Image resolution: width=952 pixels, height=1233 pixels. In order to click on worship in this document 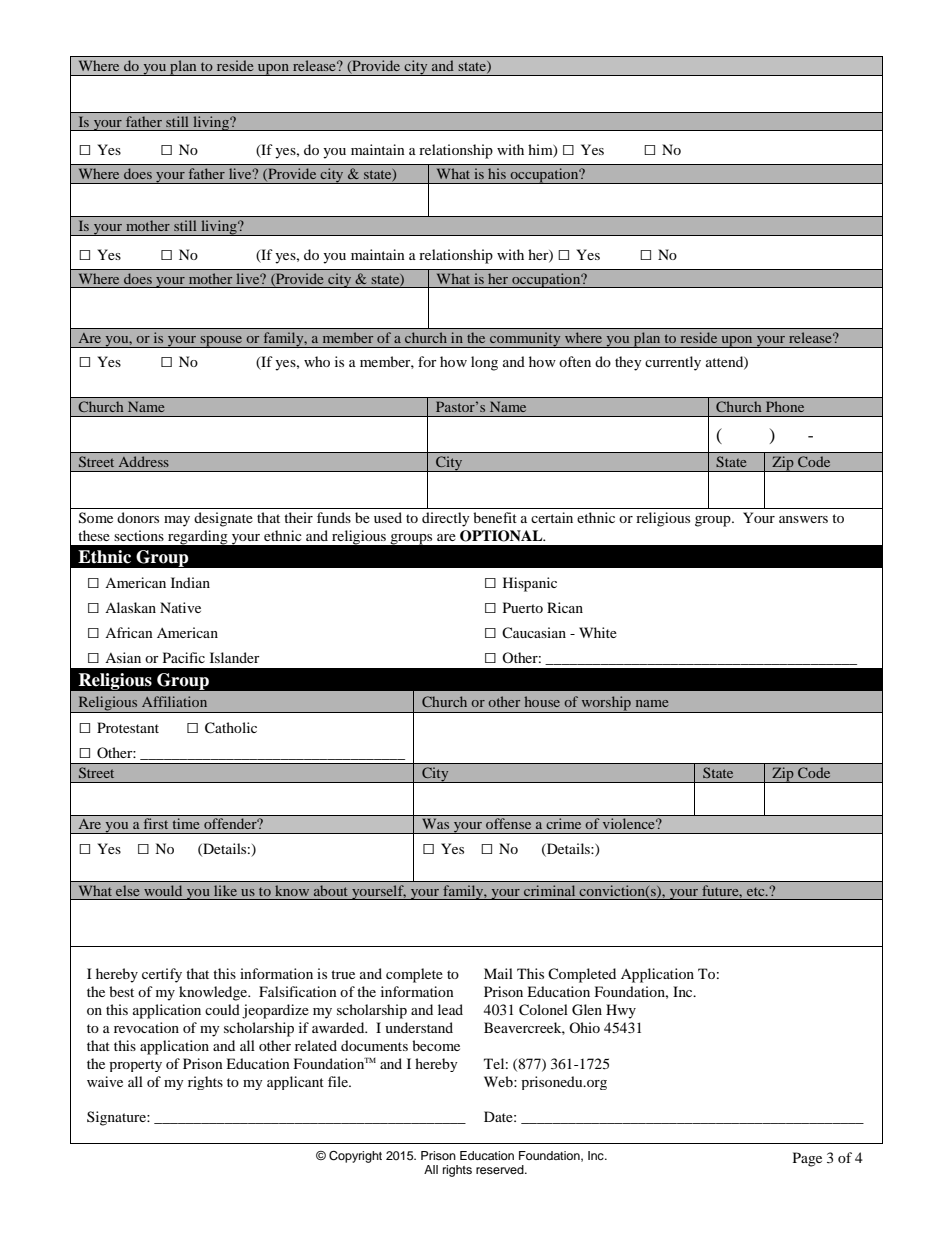, I will do `click(606, 704)`.
